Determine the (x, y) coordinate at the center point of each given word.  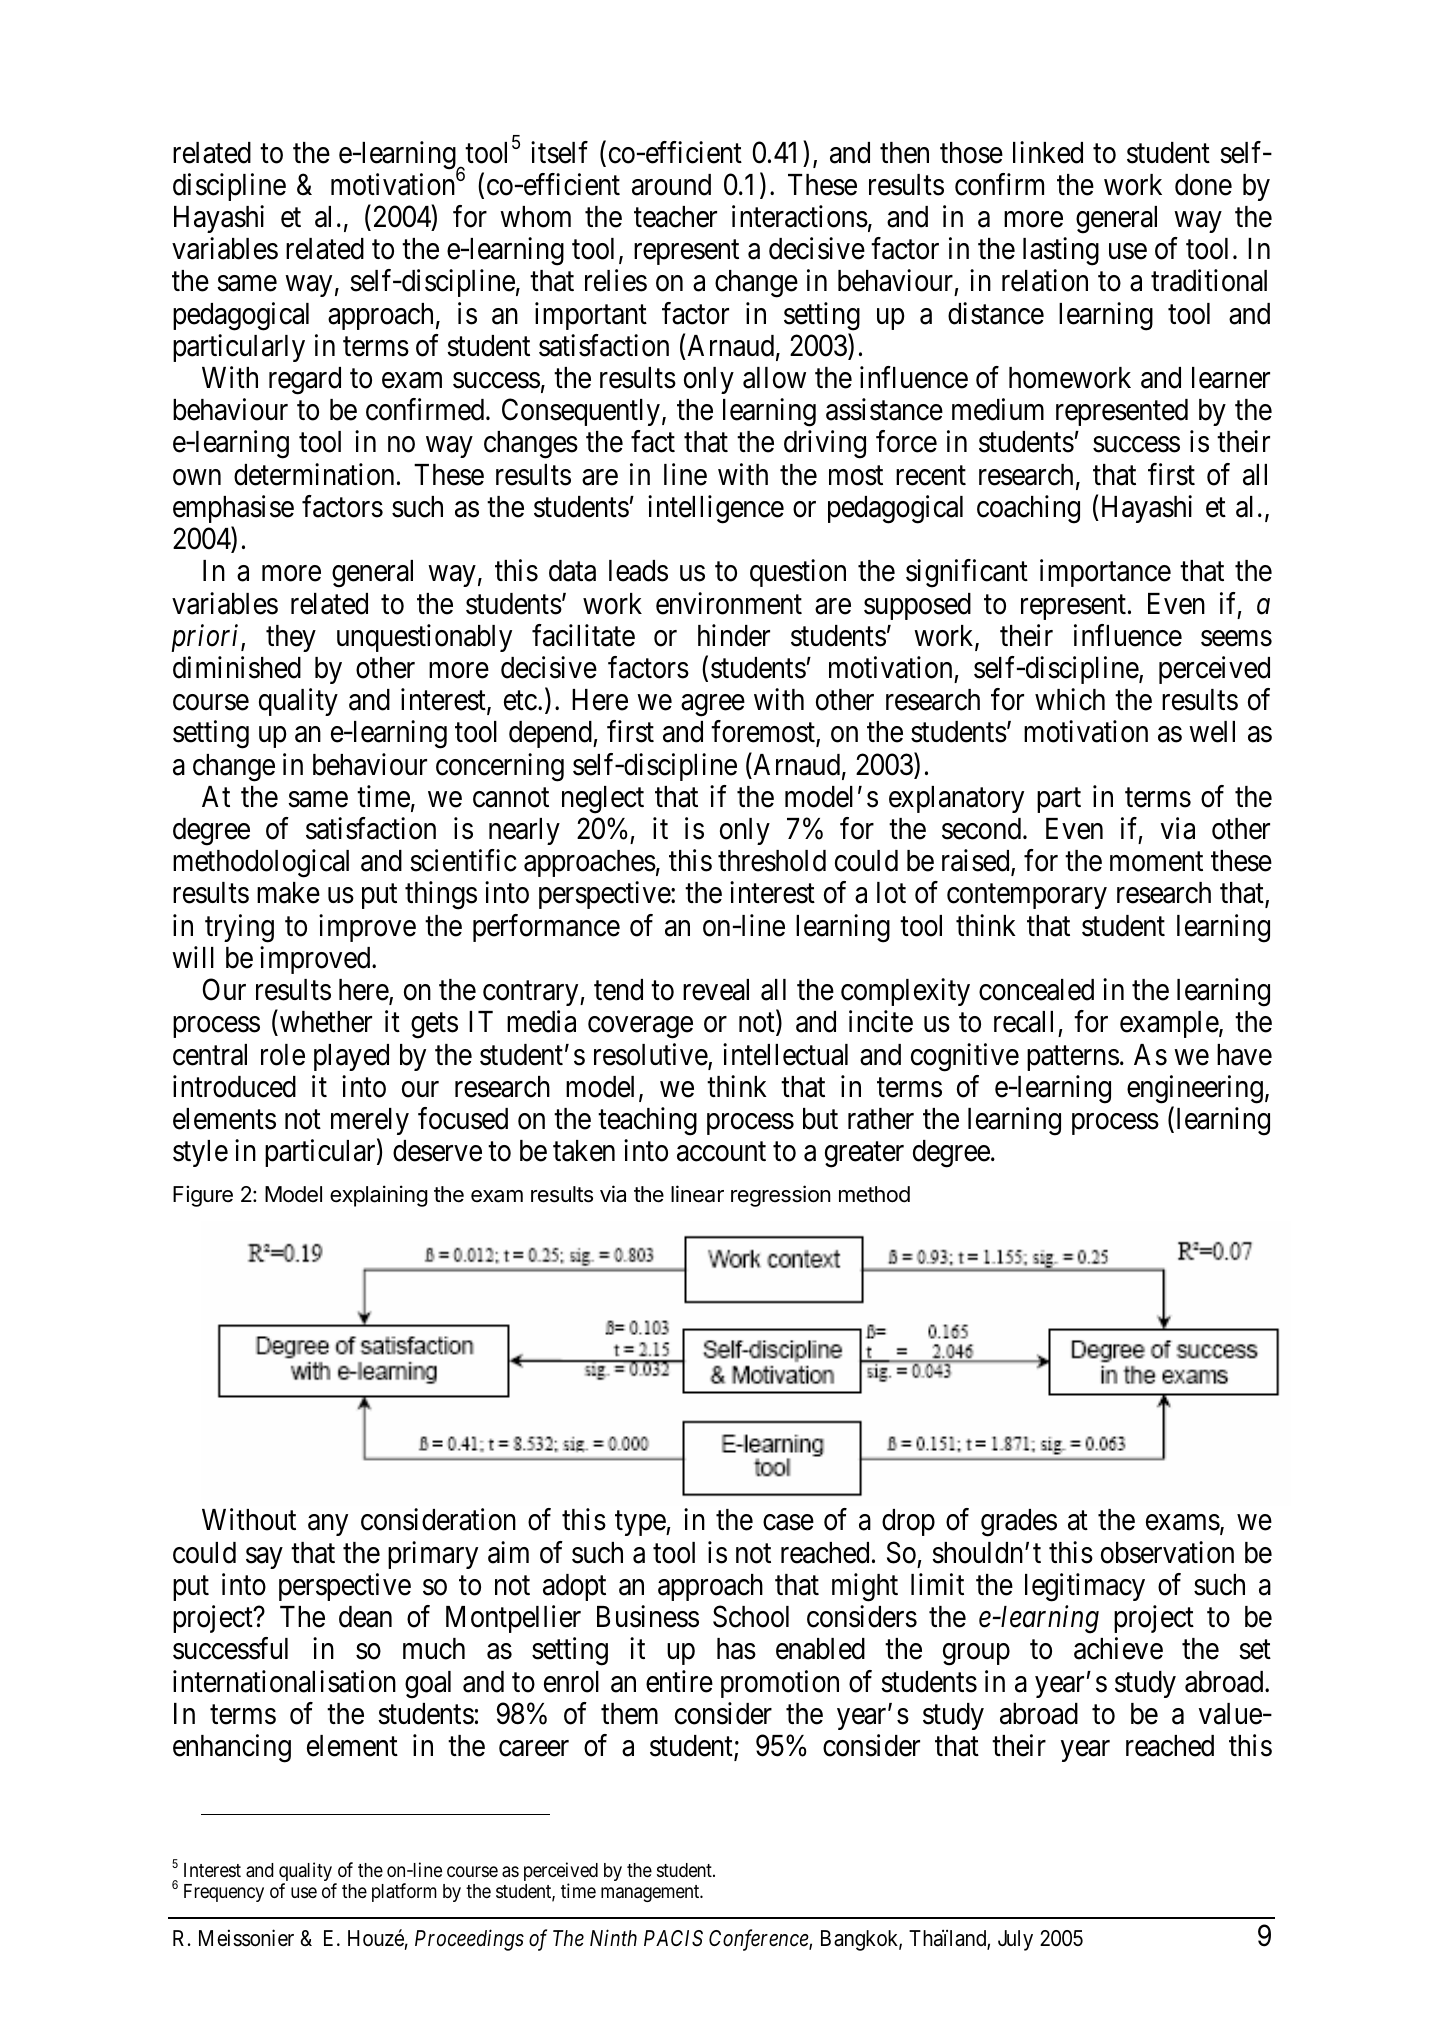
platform (404, 1892)
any (328, 1525)
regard (305, 381)
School (751, 1616)
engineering (1195, 1089)
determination (314, 474)
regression (781, 1196)
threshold (772, 861)
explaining (379, 1196)
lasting (1061, 251)
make (288, 893)
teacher (675, 217)
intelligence (716, 509)
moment (1156, 862)
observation (1167, 1552)
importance (1105, 573)
